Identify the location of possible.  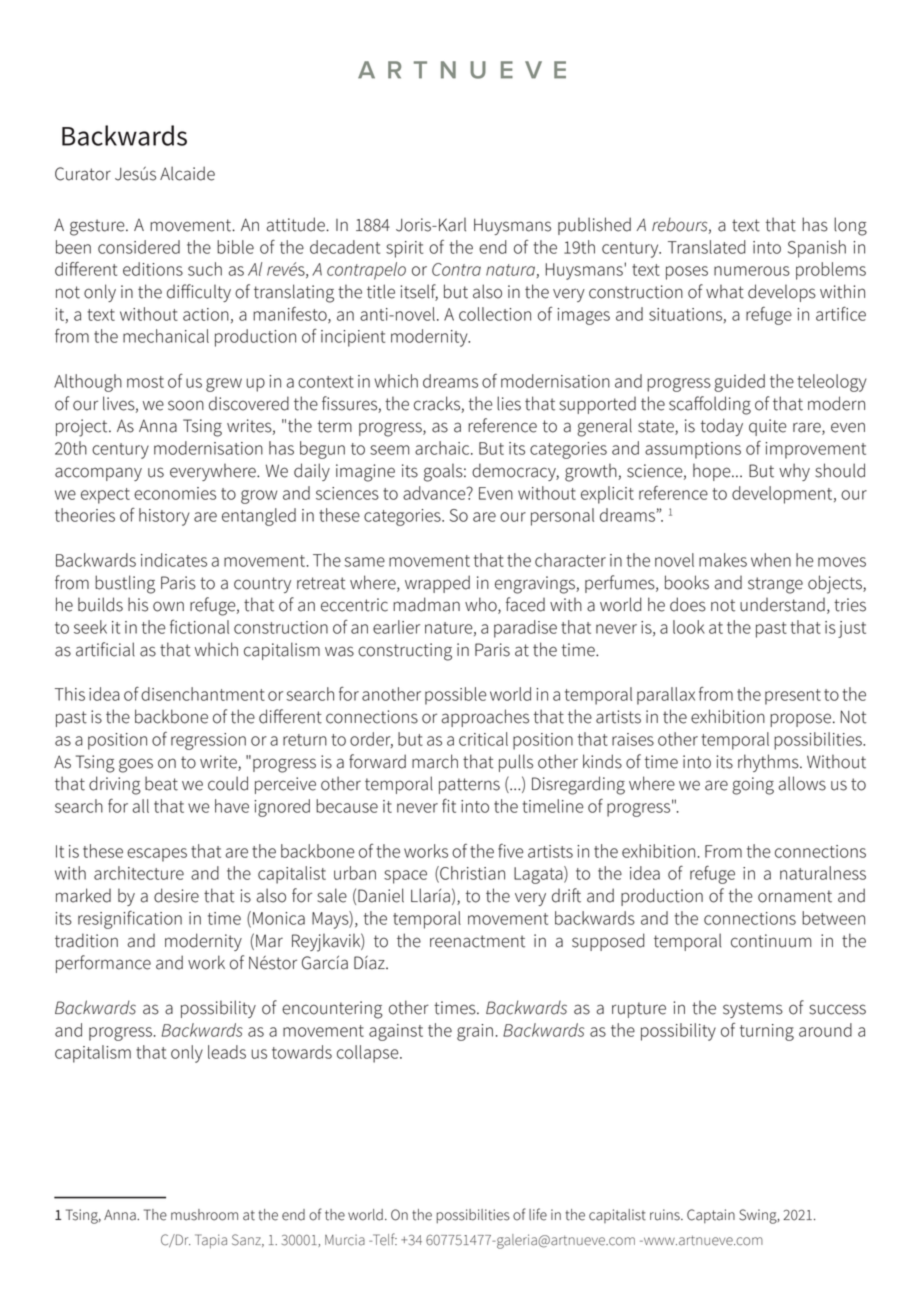
(455, 696).
